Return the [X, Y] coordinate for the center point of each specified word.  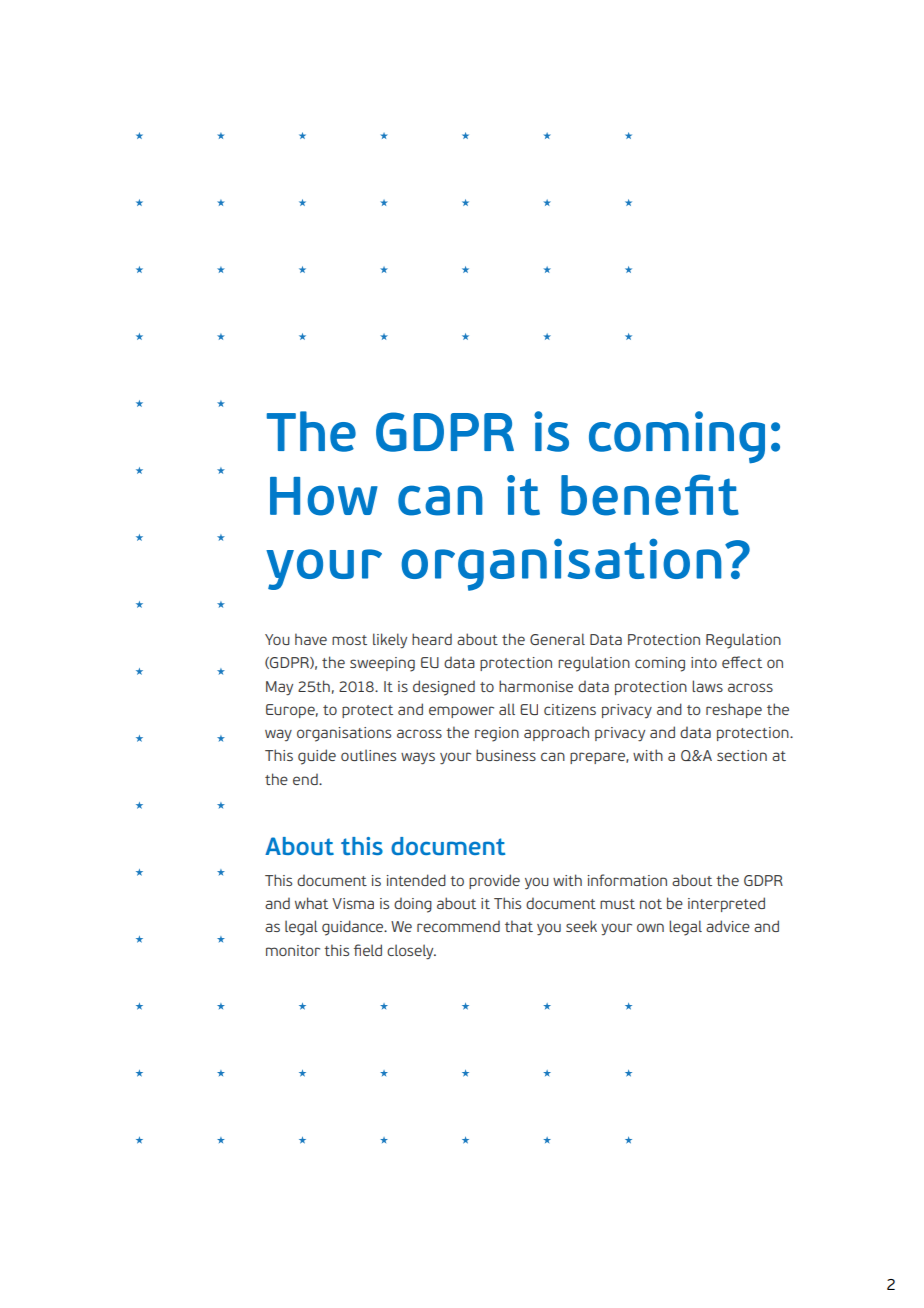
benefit [650, 495]
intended [416, 880]
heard [432, 639]
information [627, 880]
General [557, 639]
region [497, 734]
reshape [734, 710]
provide [494, 881]
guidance [354, 928]
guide [317, 757]
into [704, 662]
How [324, 496]
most [349, 640]
